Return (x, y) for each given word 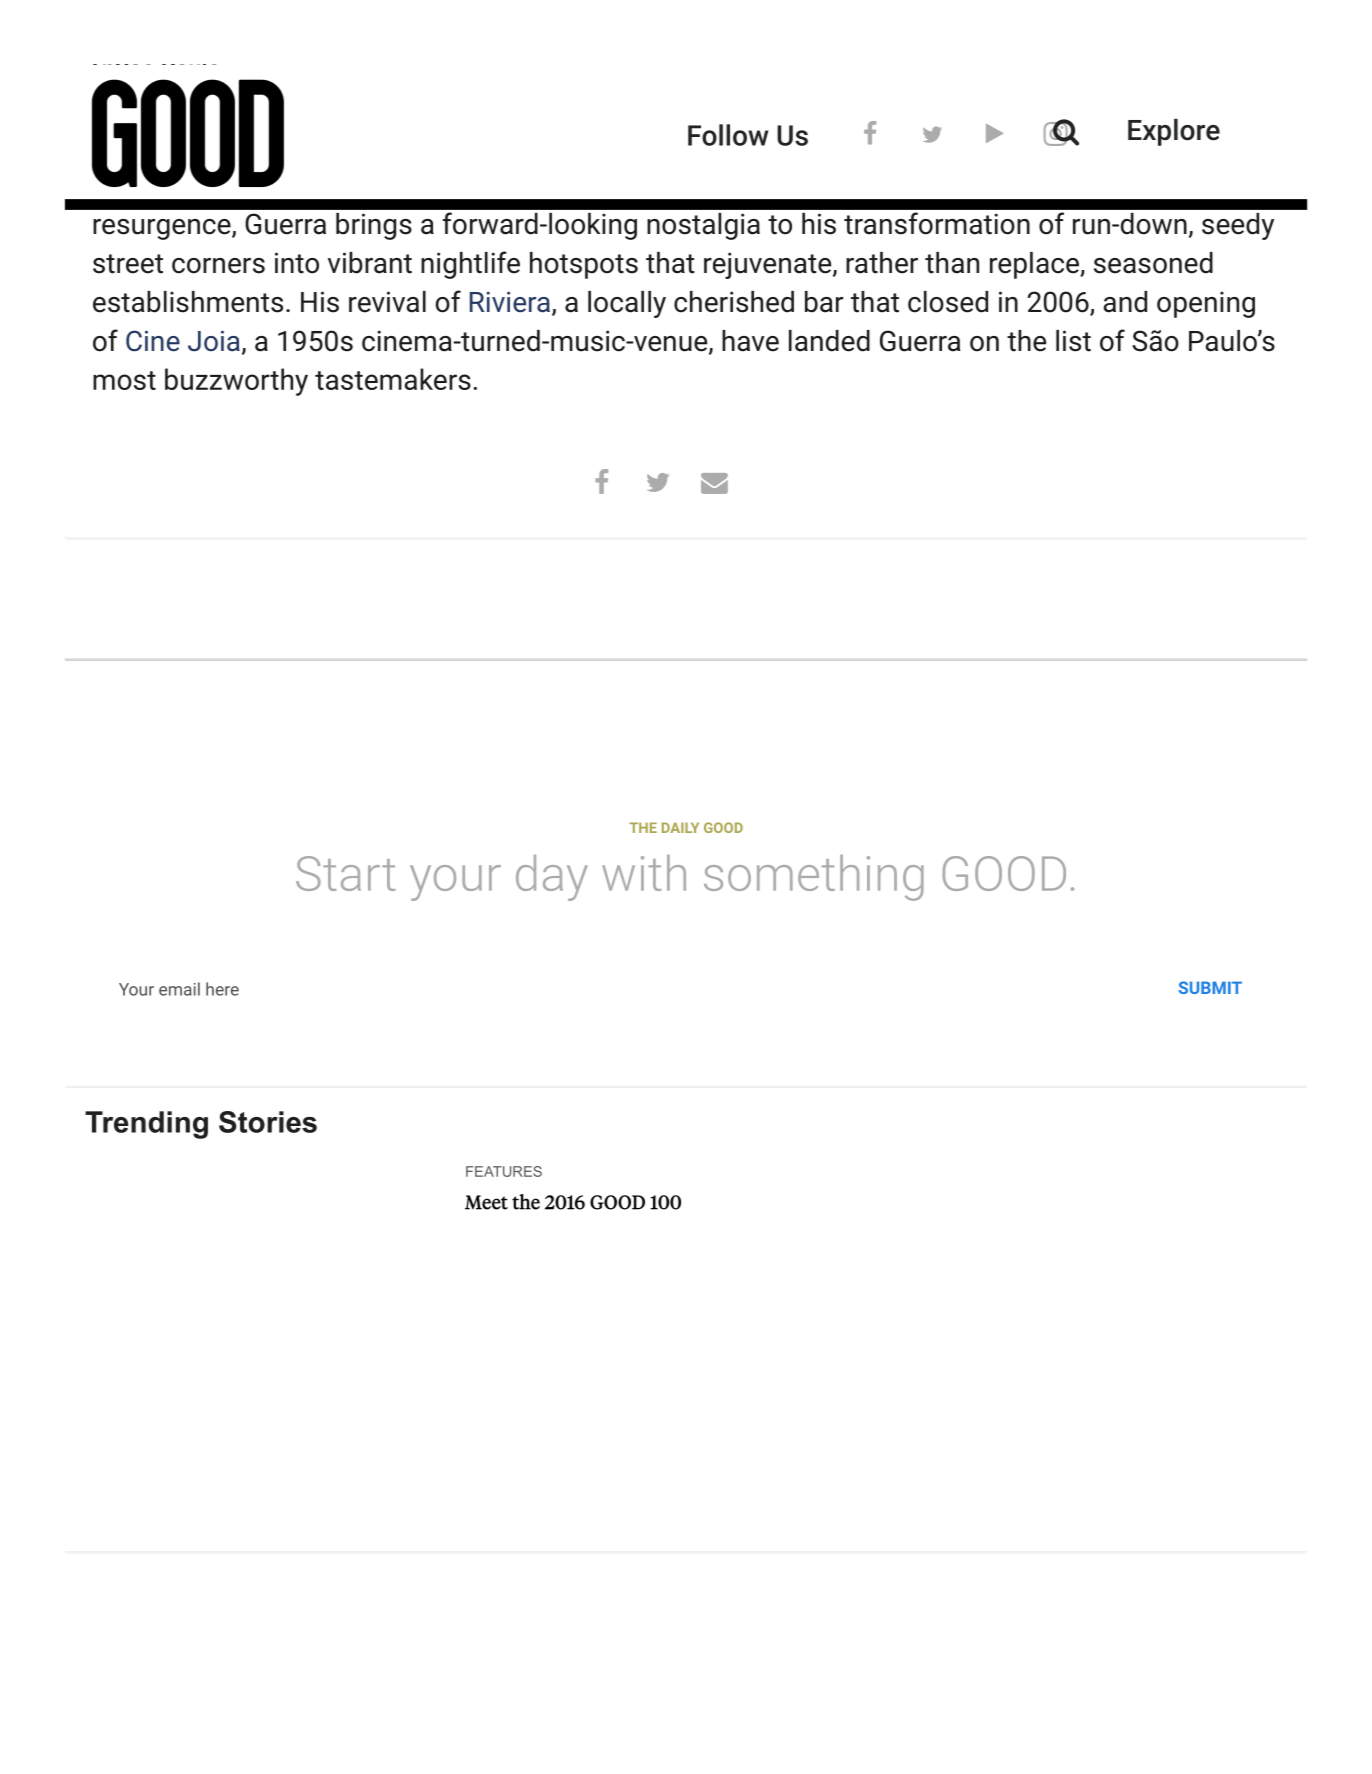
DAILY (680, 827)
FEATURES (504, 1171)
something (814, 878)
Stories (268, 1122)
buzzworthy (236, 382)
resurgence (163, 229)
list (1073, 341)
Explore (1174, 132)
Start (345, 873)
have (750, 341)
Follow (728, 135)
